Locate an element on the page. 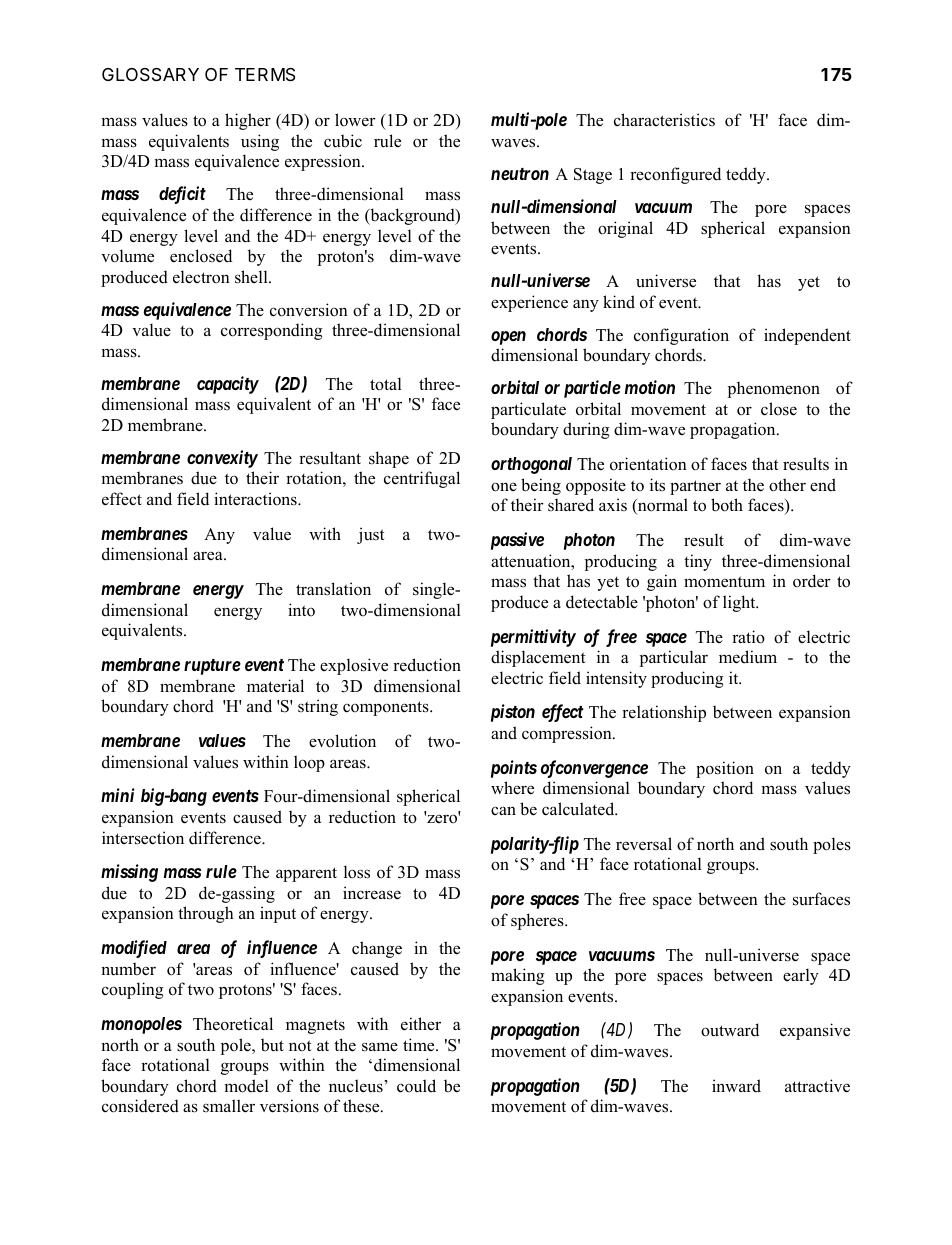  higher is located at coordinates (248, 121).
